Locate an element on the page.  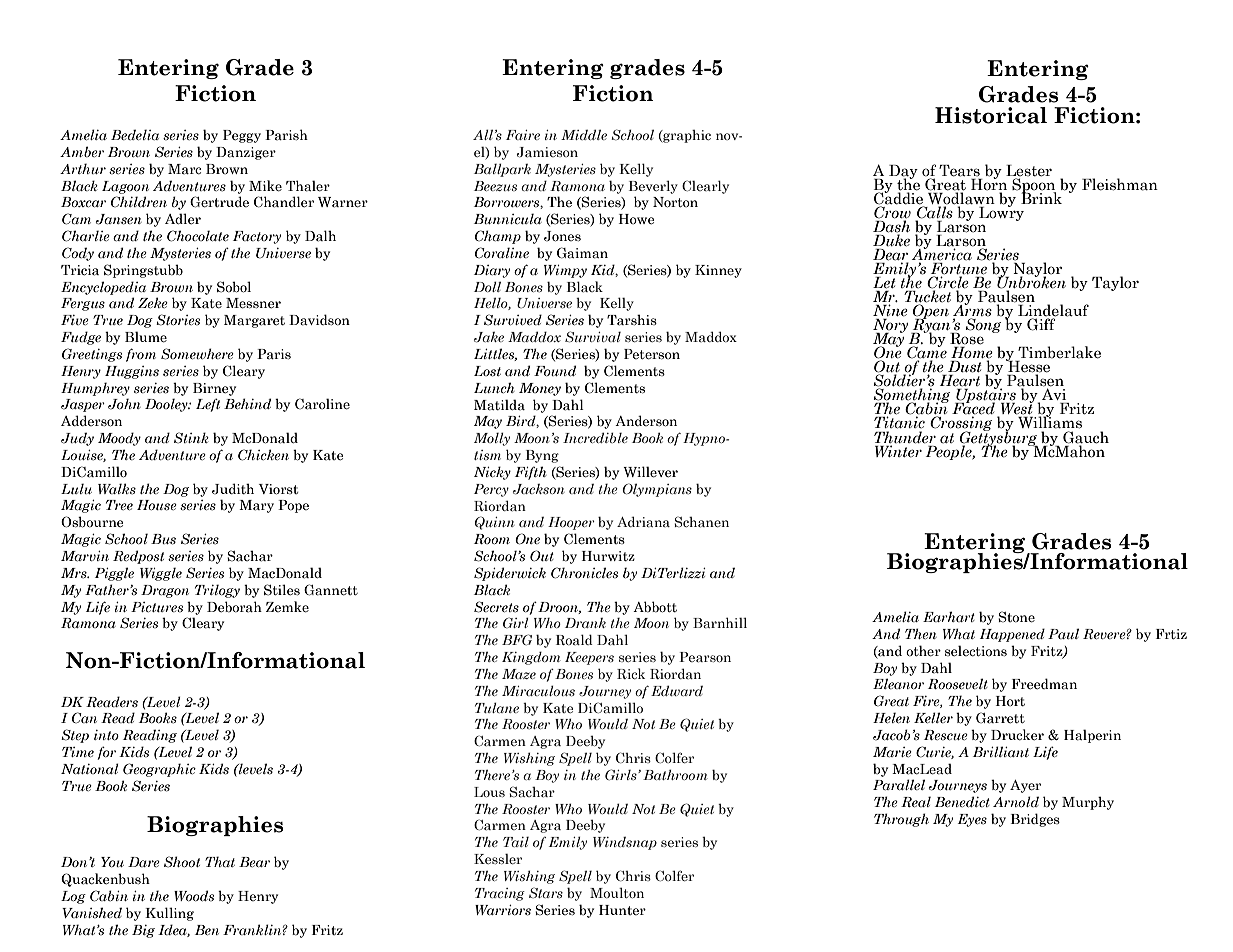
Middle is located at coordinates (584, 134).
